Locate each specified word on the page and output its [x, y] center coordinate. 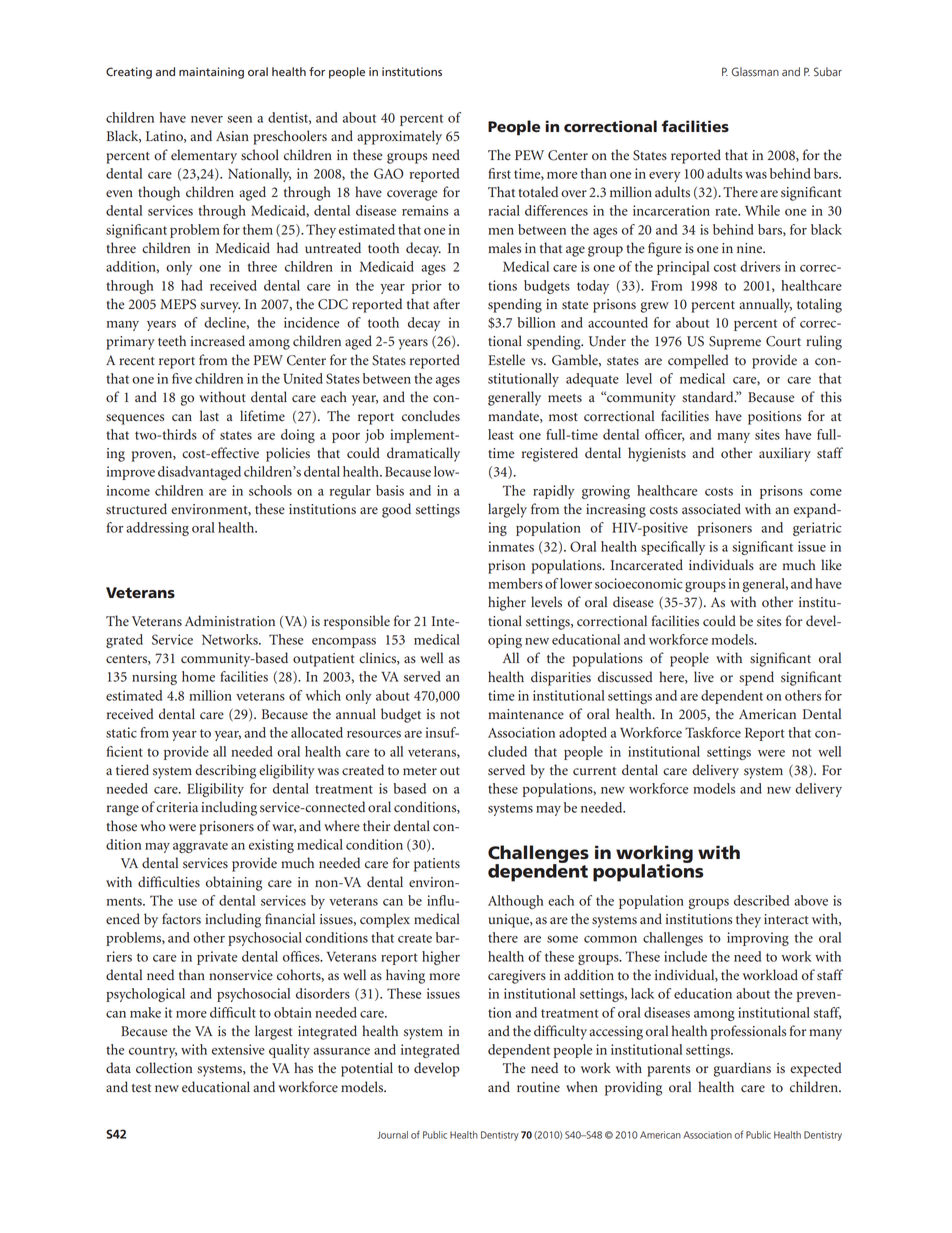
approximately [399, 137]
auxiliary [785, 454]
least [501, 434]
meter [420, 771]
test [141, 1088]
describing [225, 771]
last [209, 416]
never [207, 119]
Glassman [755, 72]
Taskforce [713, 732]
